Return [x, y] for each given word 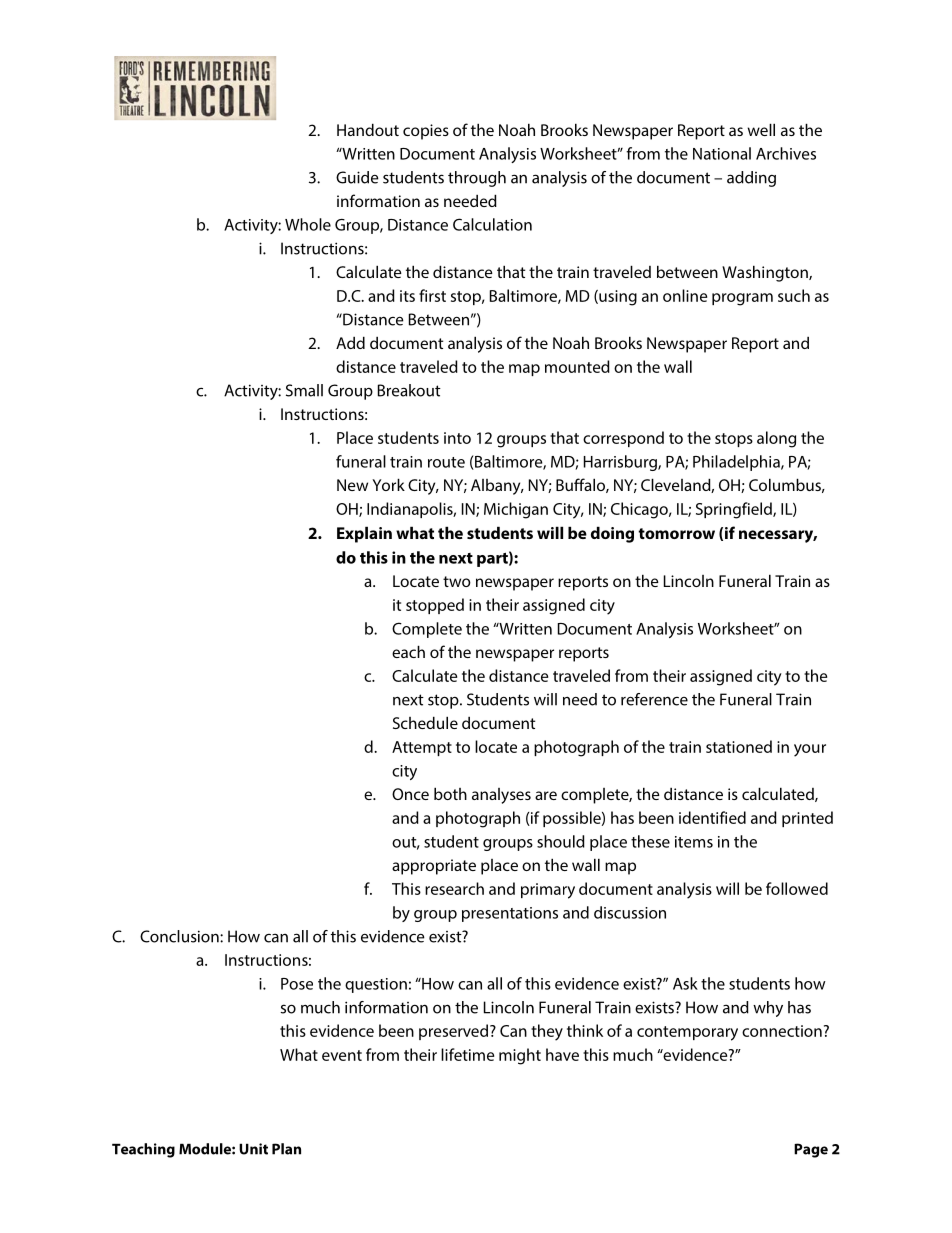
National [722, 153]
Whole [308, 224]
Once [410, 794]
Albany [497, 487]
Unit [253, 1149]
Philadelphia [737, 463]
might [520, 1056]
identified [712, 817]
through [477, 179]
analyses [501, 796]
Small [304, 390]
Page [811, 1150]
